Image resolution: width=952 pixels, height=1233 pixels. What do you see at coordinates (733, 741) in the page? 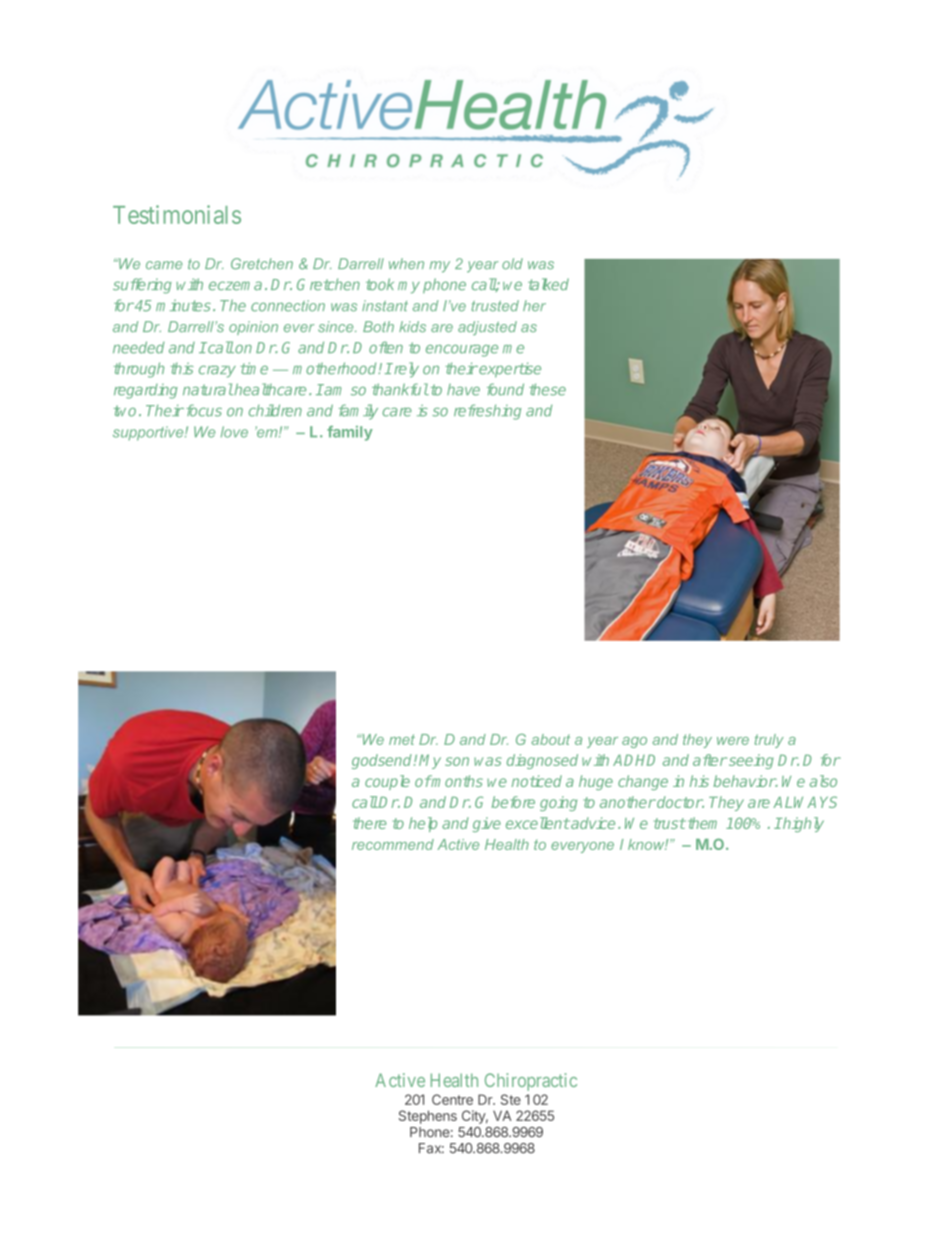
I see `were` at bounding box center [733, 741].
